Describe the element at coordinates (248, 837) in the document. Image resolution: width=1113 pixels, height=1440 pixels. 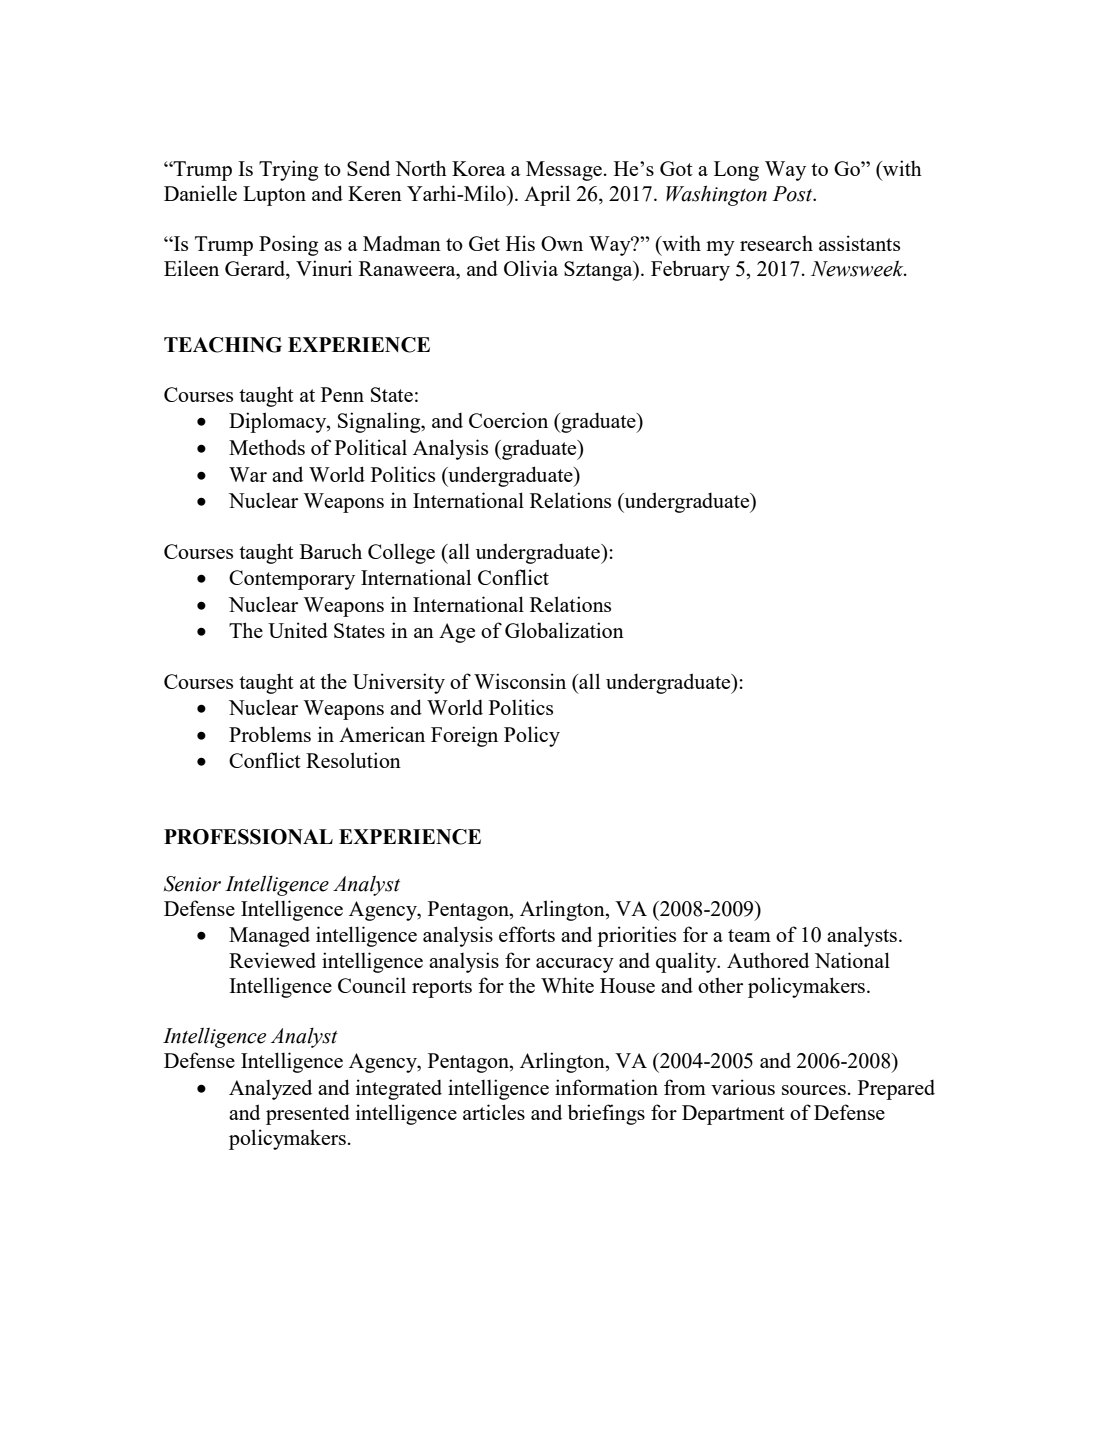
I see `PROFESSIONAL` at that location.
